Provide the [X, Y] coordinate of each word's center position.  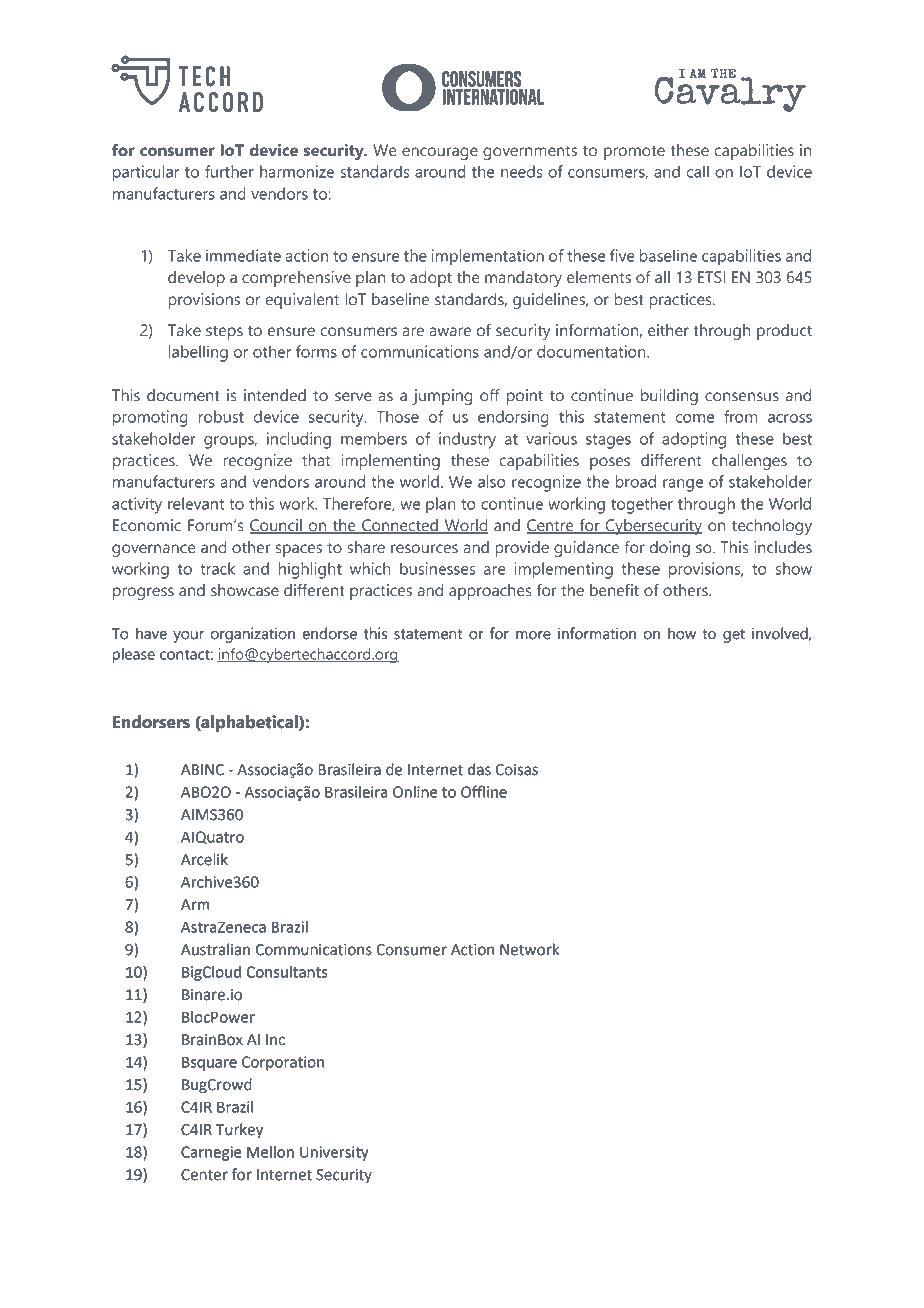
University [334, 1153]
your [188, 637]
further [229, 171]
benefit [614, 590]
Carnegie [211, 1153]
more [533, 635]
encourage [440, 153]
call [697, 171]
